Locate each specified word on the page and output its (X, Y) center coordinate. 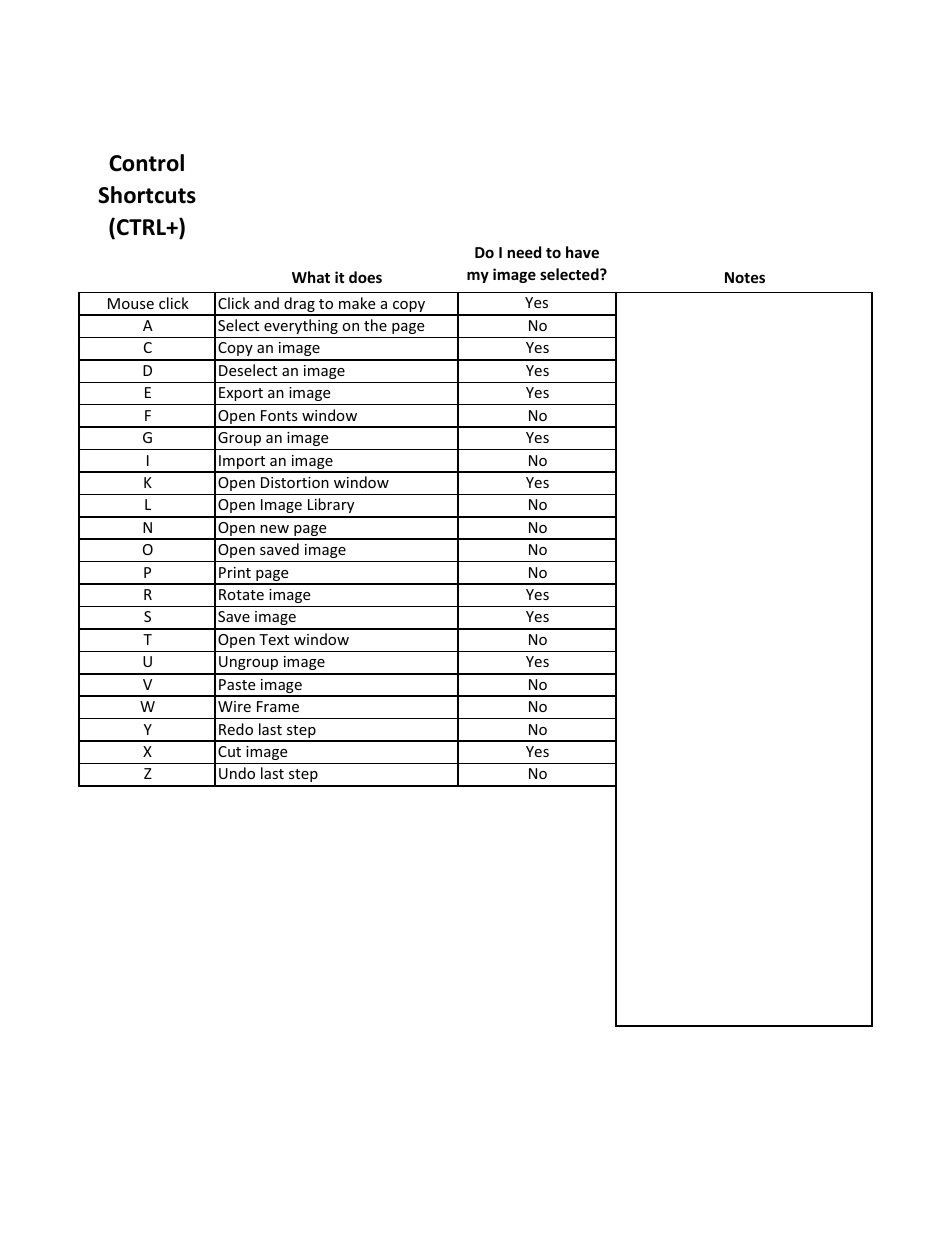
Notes (745, 277)
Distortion (295, 482)
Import (242, 463)
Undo (237, 773)
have (582, 252)
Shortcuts (147, 195)
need (524, 252)
